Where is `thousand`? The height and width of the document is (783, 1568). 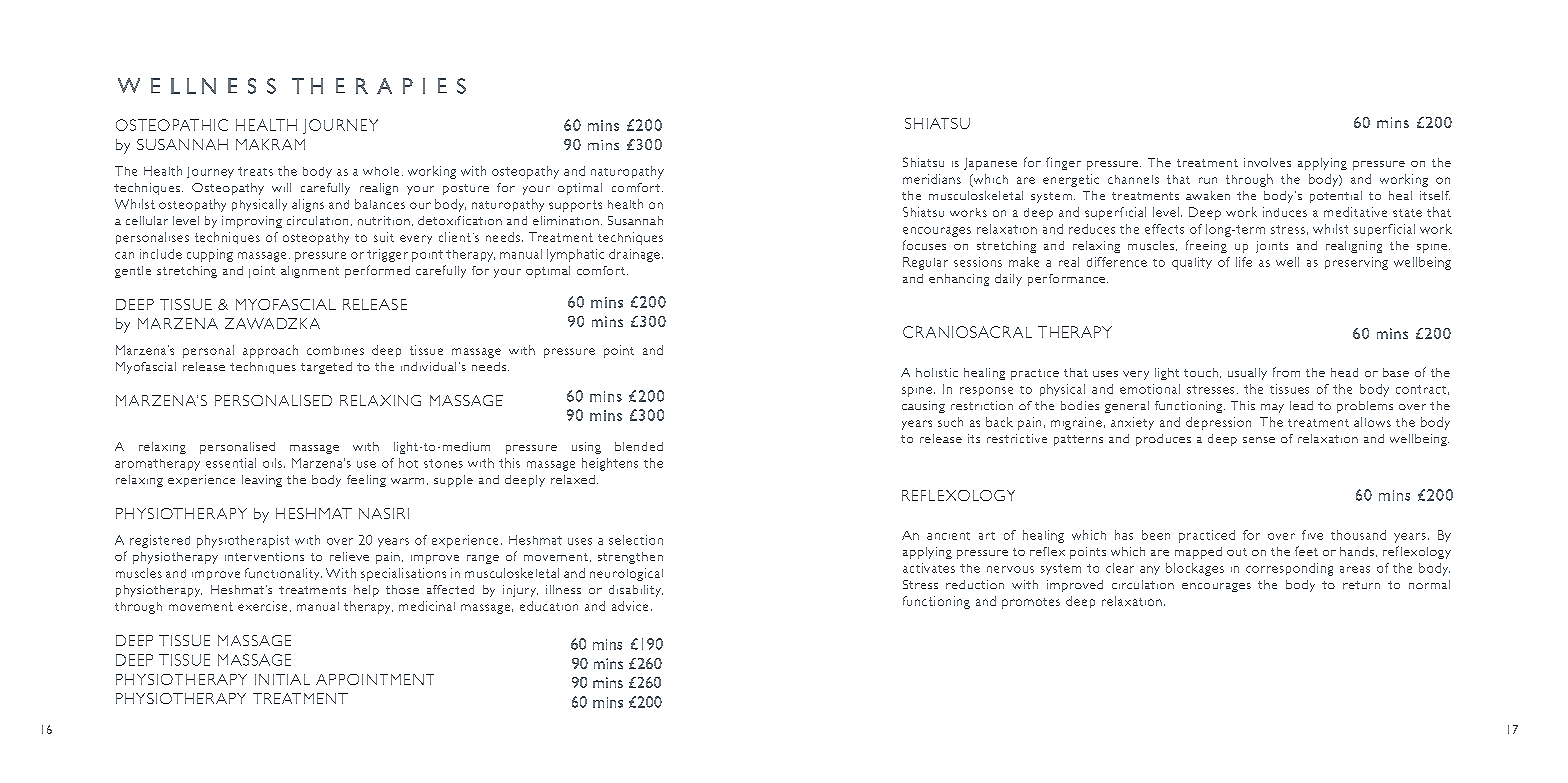 thousand is located at coordinates (1358, 535).
